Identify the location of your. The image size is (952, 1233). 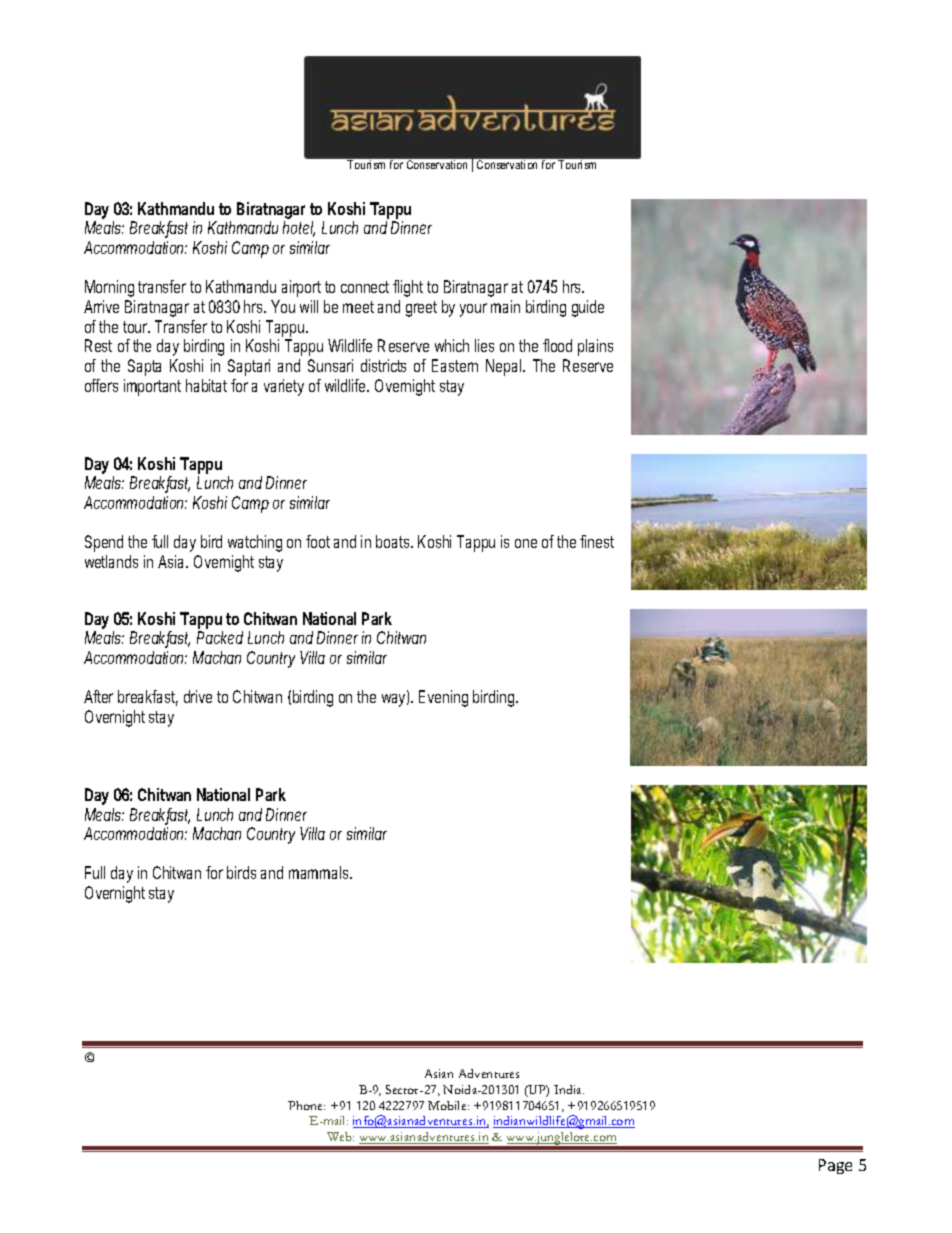
(473, 310).
